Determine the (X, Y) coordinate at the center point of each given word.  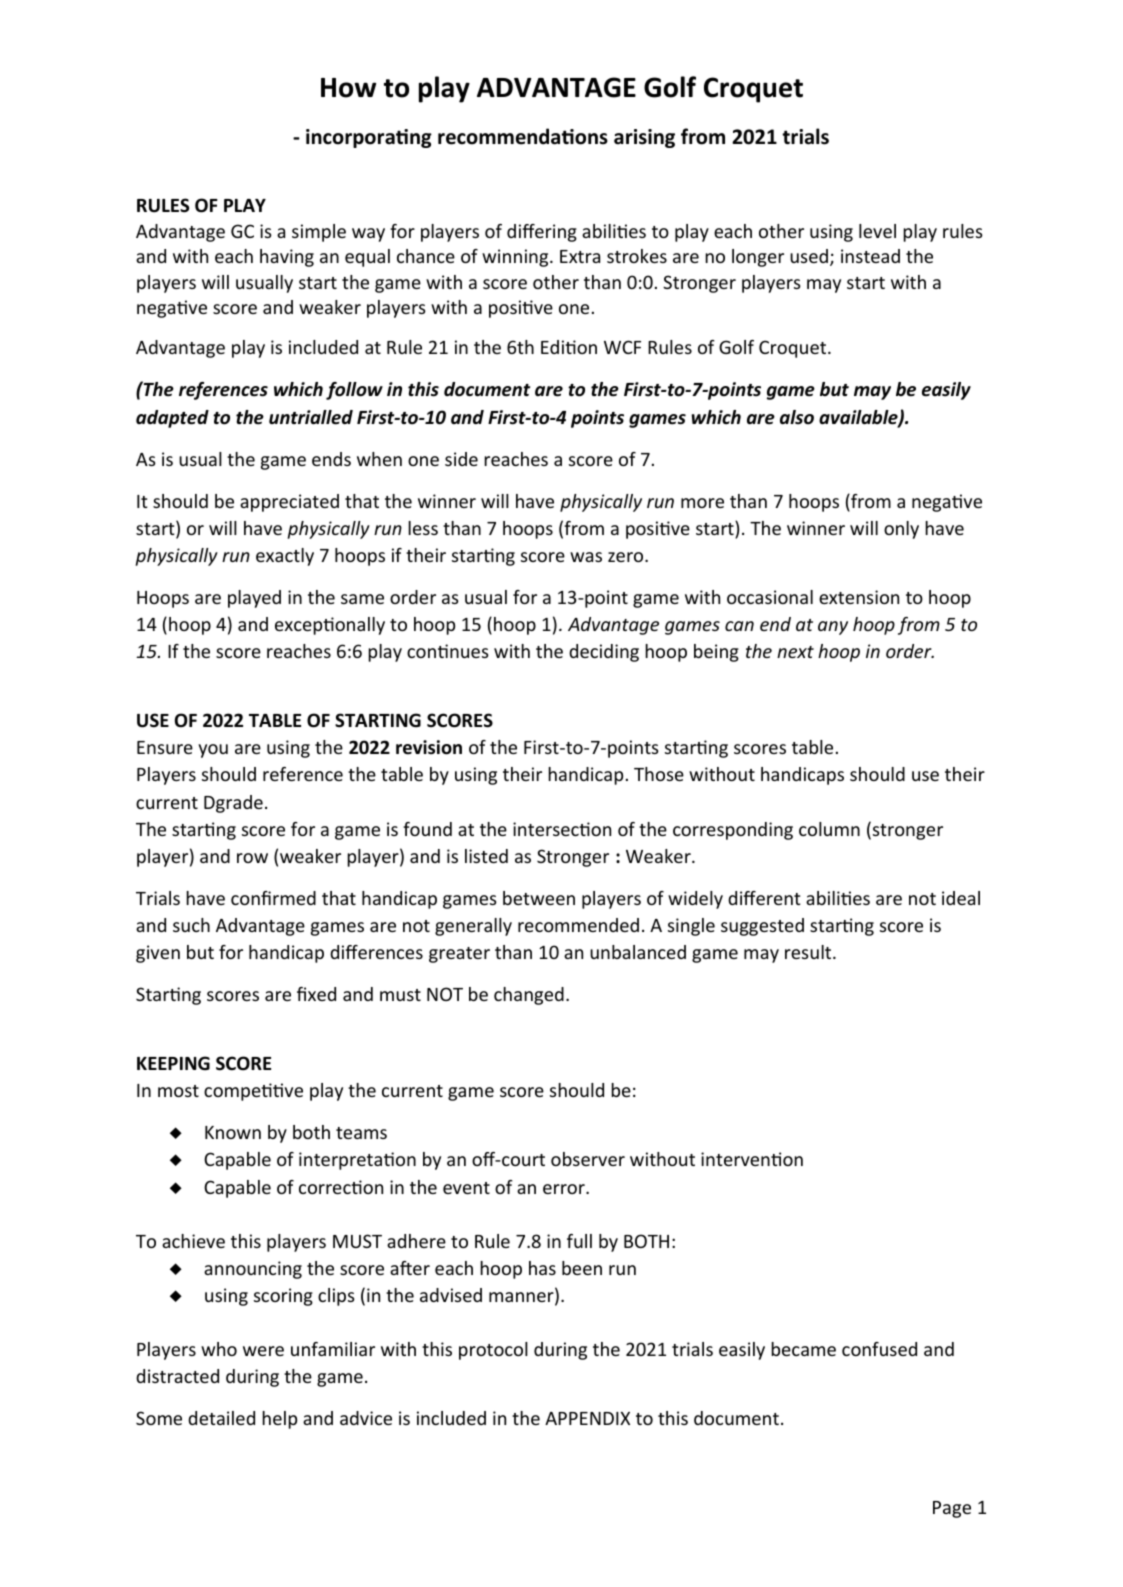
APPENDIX (587, 1418)
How (348, 88)
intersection (562, 829)
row (252, 858)
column (829, 829)
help (279, 1420)
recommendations (523, 136)
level (877, 231)
